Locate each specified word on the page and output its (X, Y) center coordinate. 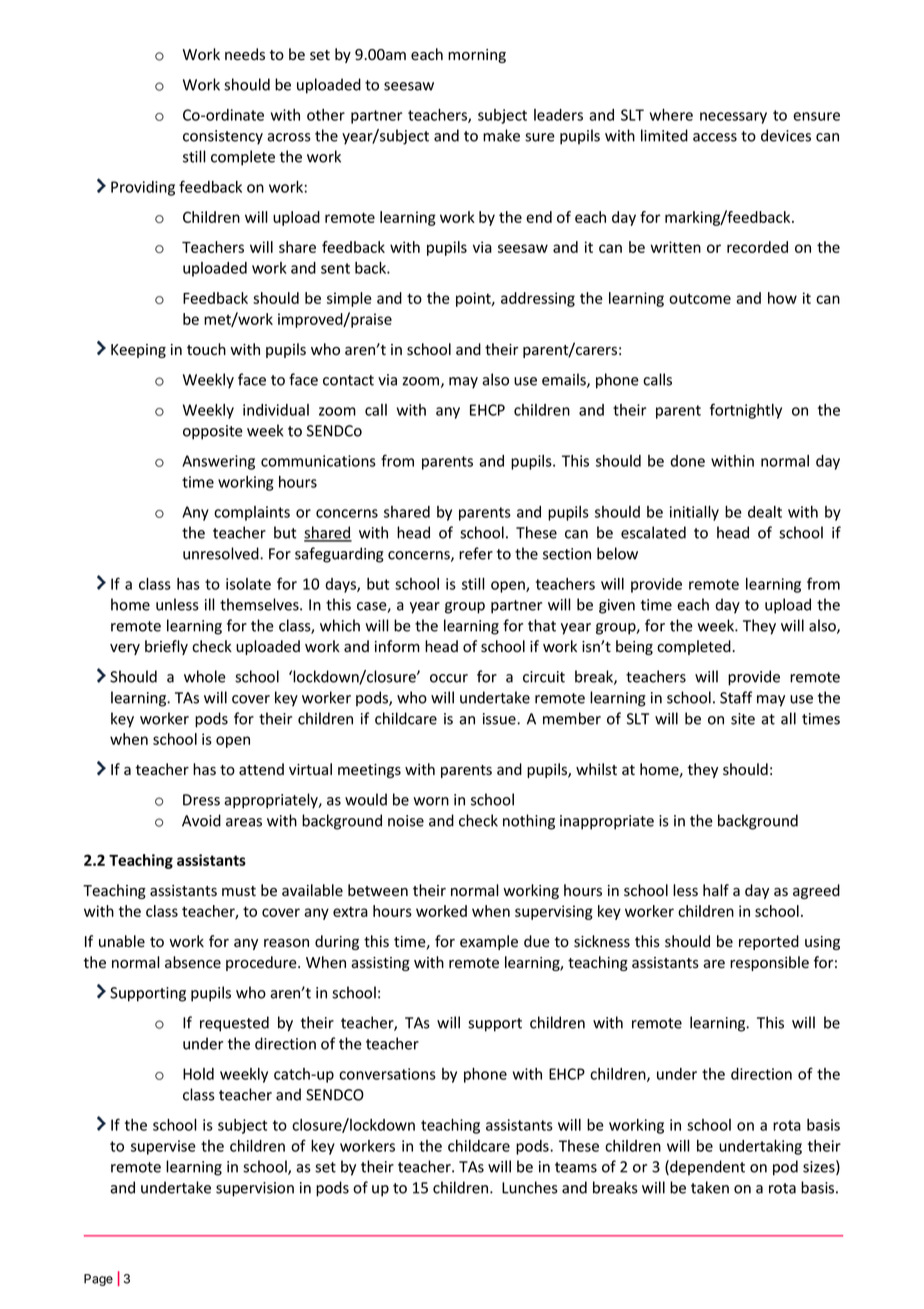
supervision (255, 1189)
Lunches (530, 1187)
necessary (733, 118)
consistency (223, 137)
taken (710, 1187)
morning (477, 56)
